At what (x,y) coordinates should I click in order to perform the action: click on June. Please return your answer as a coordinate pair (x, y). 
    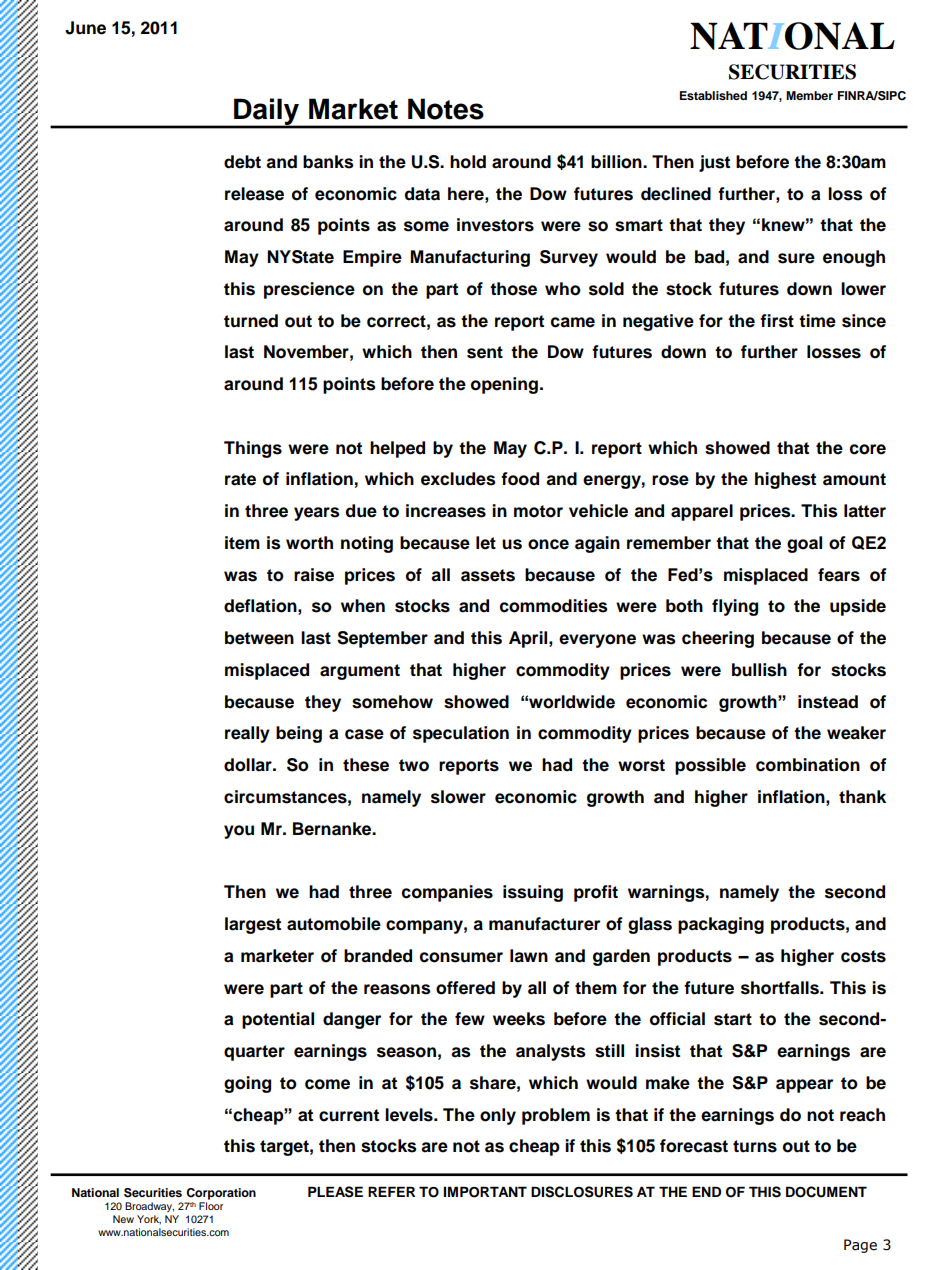
    Looking at the image, I should click on (85, 28).
